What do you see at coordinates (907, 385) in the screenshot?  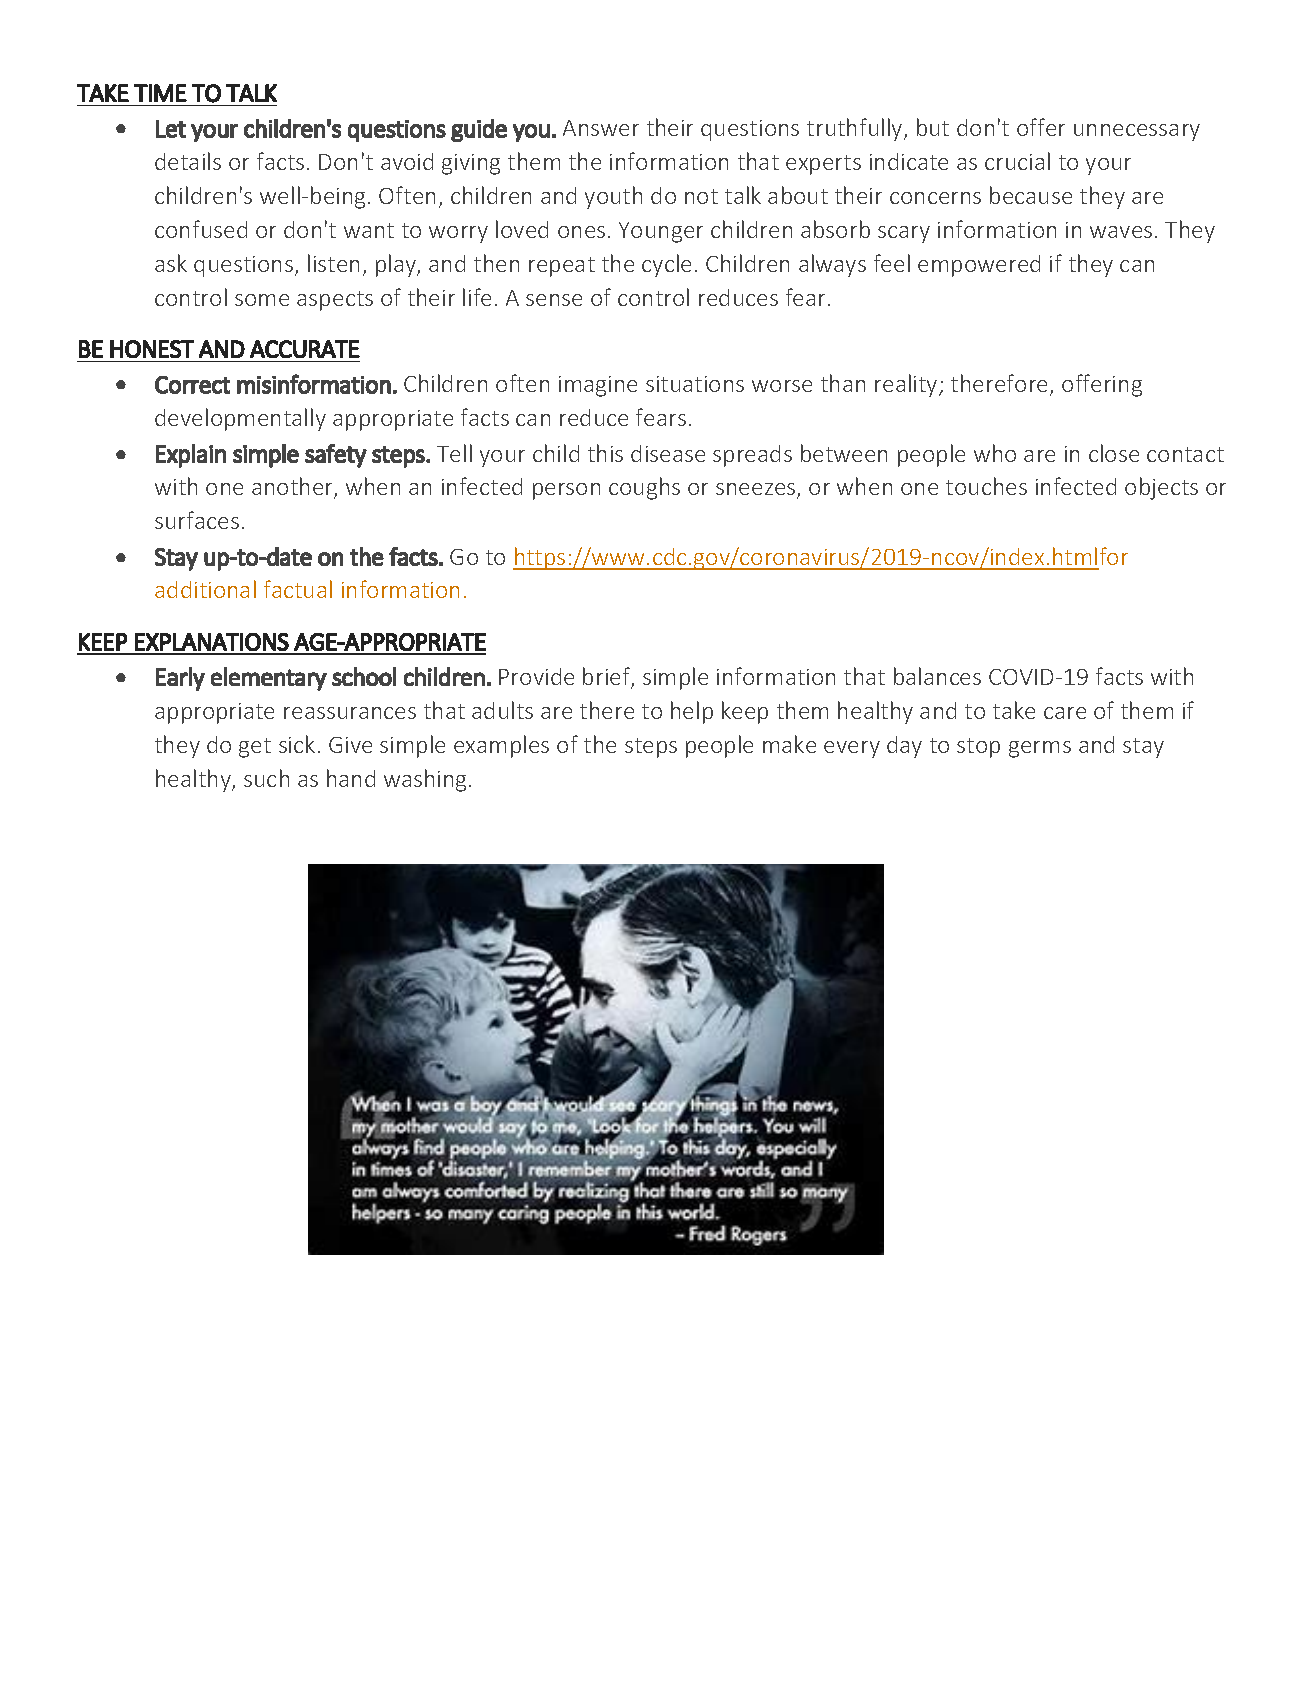 I see `reality` at bounding box center [907, 385].
